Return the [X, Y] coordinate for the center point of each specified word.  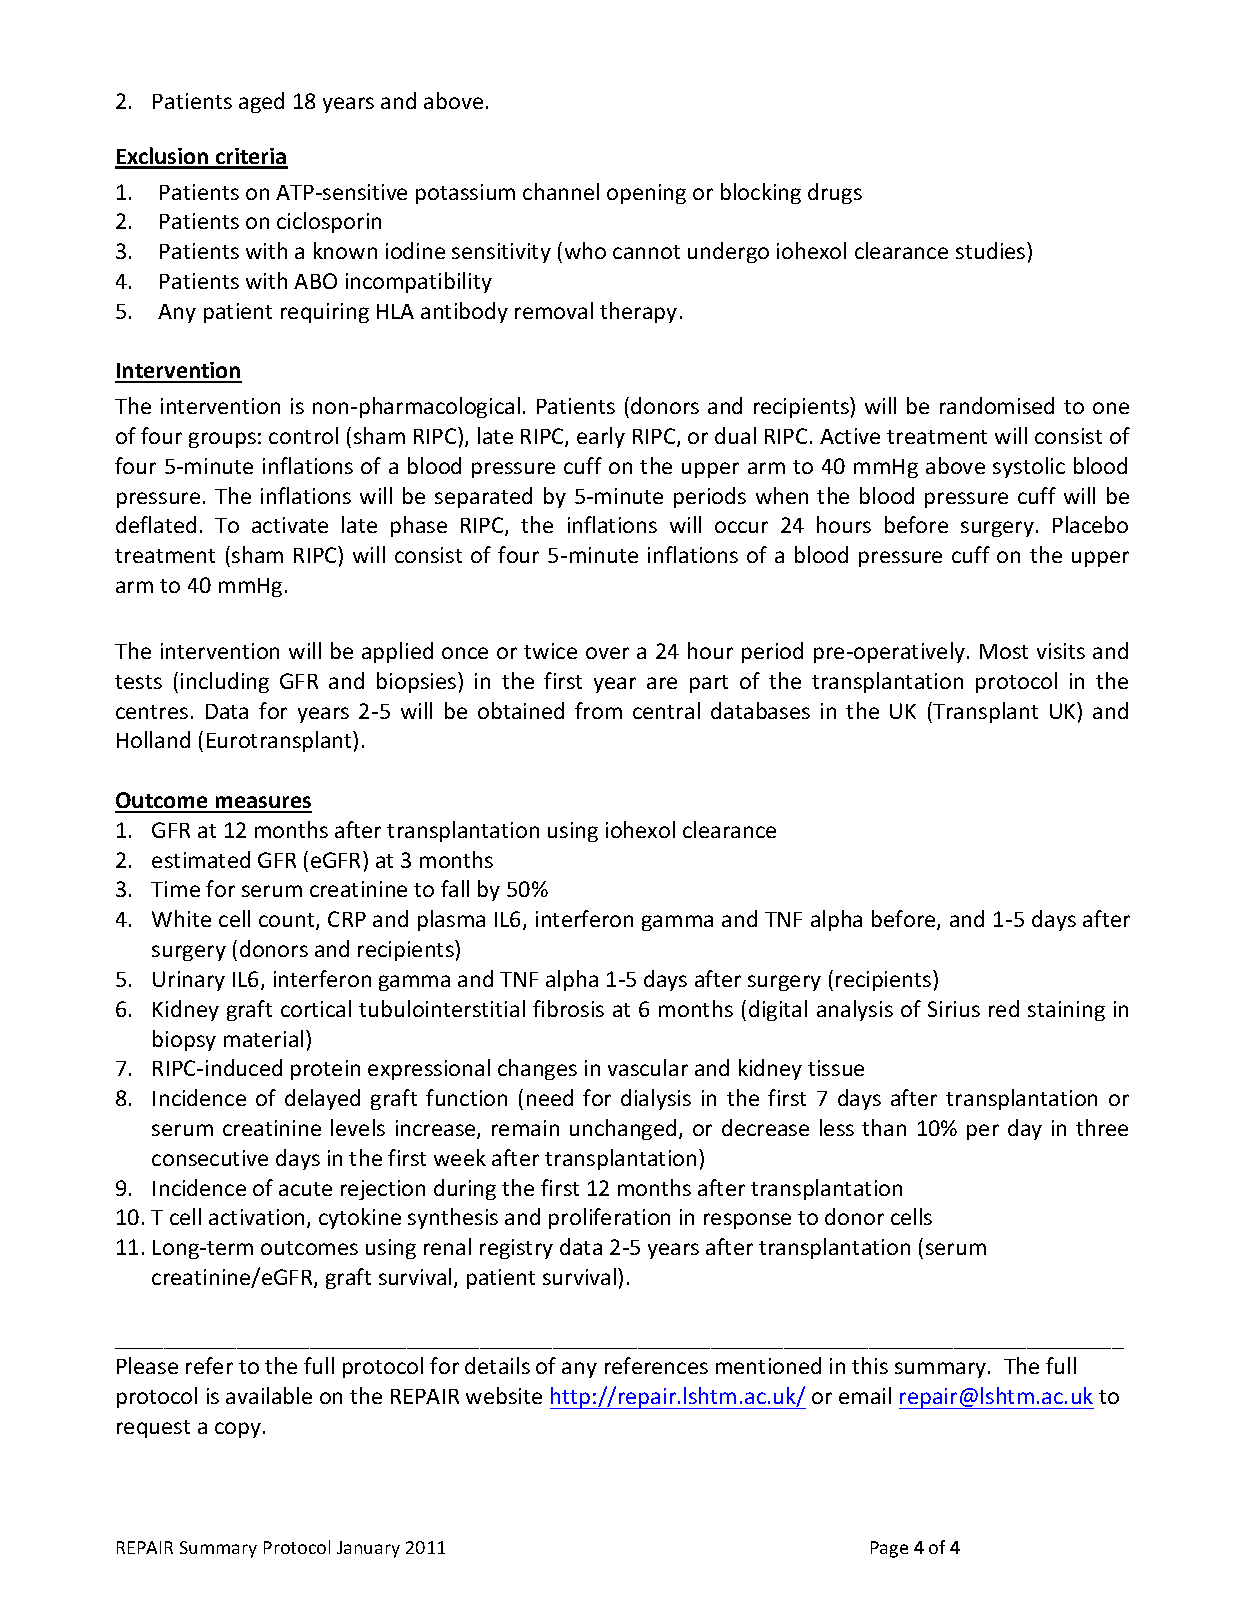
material [263, 1038]
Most [1004, 651]
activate [290, 525]
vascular [648, 1067]
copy [239, 1430]
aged [261, 102]
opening [646, 194]
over [607, 653]
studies [992, 250]
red [1004, 1008]
